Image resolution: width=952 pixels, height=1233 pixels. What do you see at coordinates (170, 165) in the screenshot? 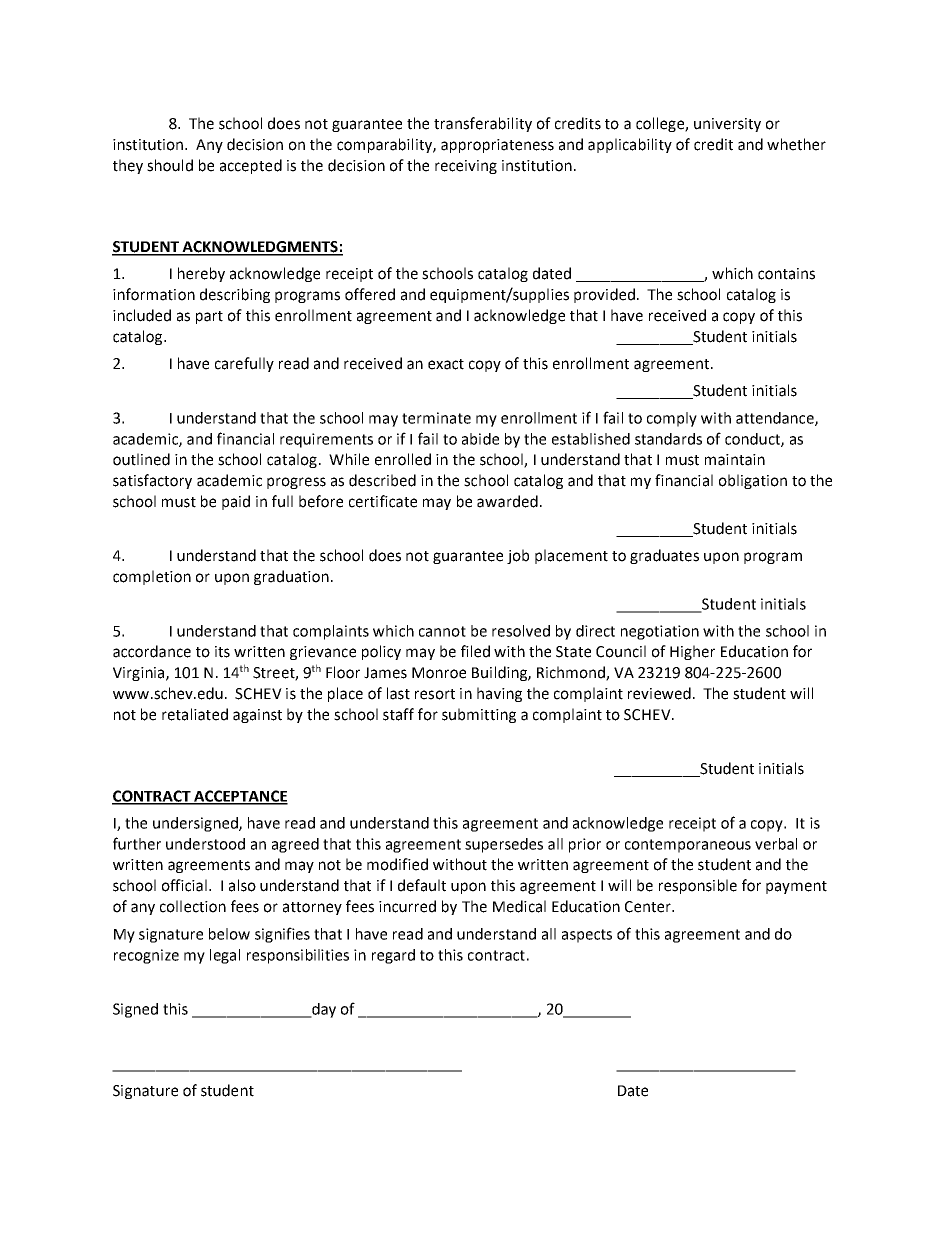
I see `should` at bounding box center [170, 165].
